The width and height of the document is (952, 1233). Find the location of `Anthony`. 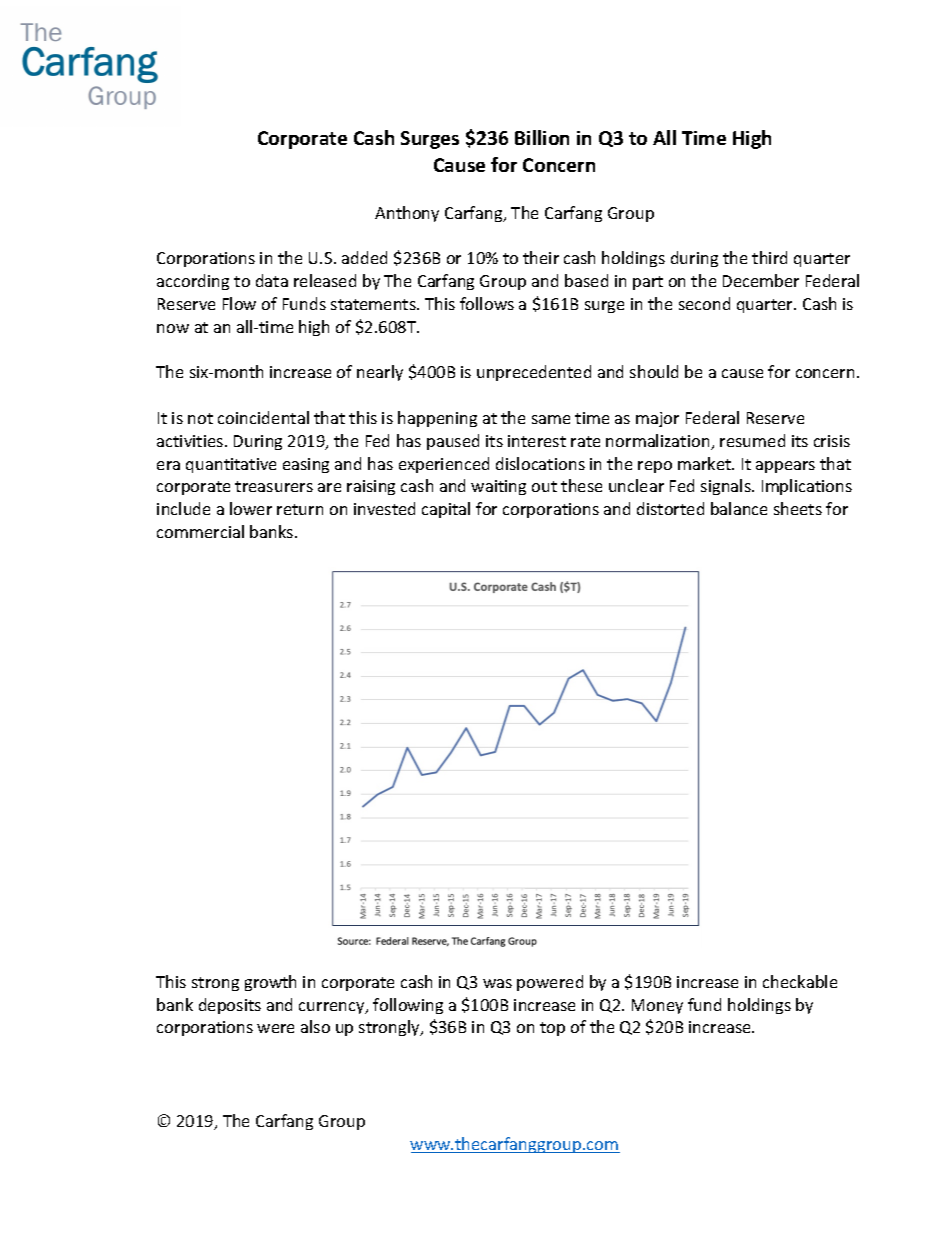

Anthony is located at coordinates (407, 214).
